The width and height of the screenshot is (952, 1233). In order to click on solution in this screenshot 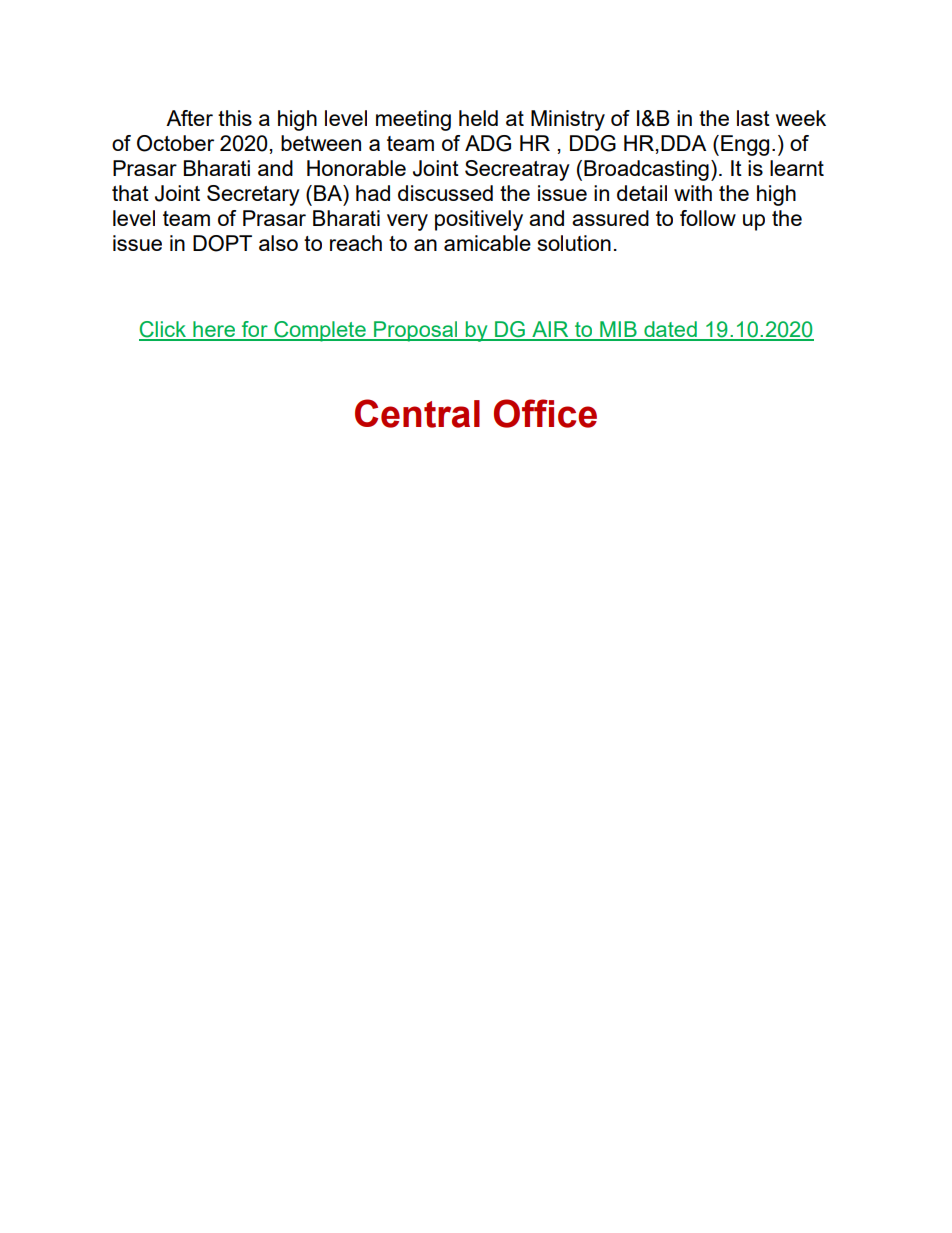, I will do `click(574, 243)`.
